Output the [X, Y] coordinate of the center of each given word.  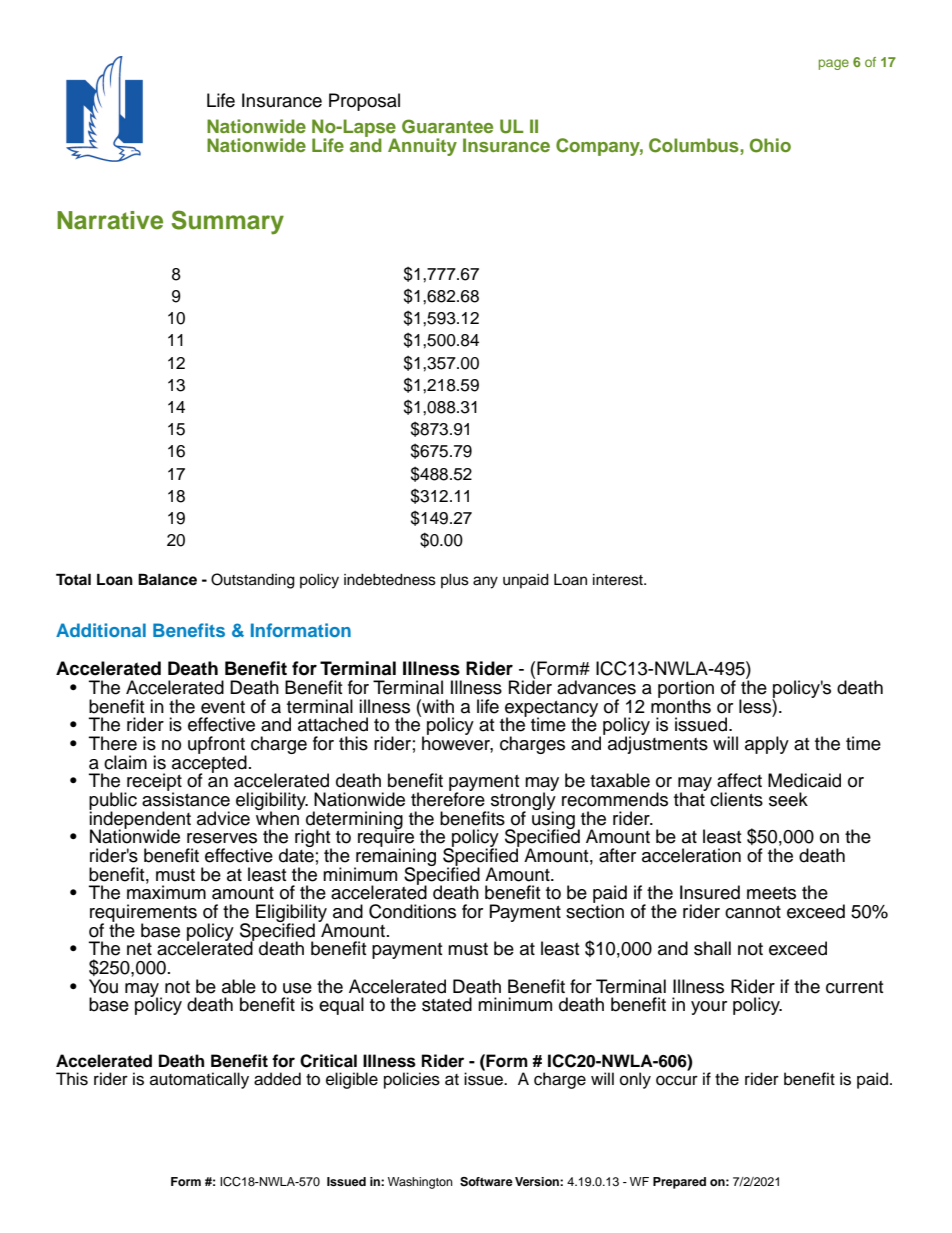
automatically [199, 1080]
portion [686, 690]
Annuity [422, 147]
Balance [167, 579]
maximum [166, 892]
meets [771, 893]
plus [455, 581]
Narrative [110, 220]
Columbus [695, 145]
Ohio [770, 145]
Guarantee [447, 126]
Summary [228, 222]
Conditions [412, 911]
